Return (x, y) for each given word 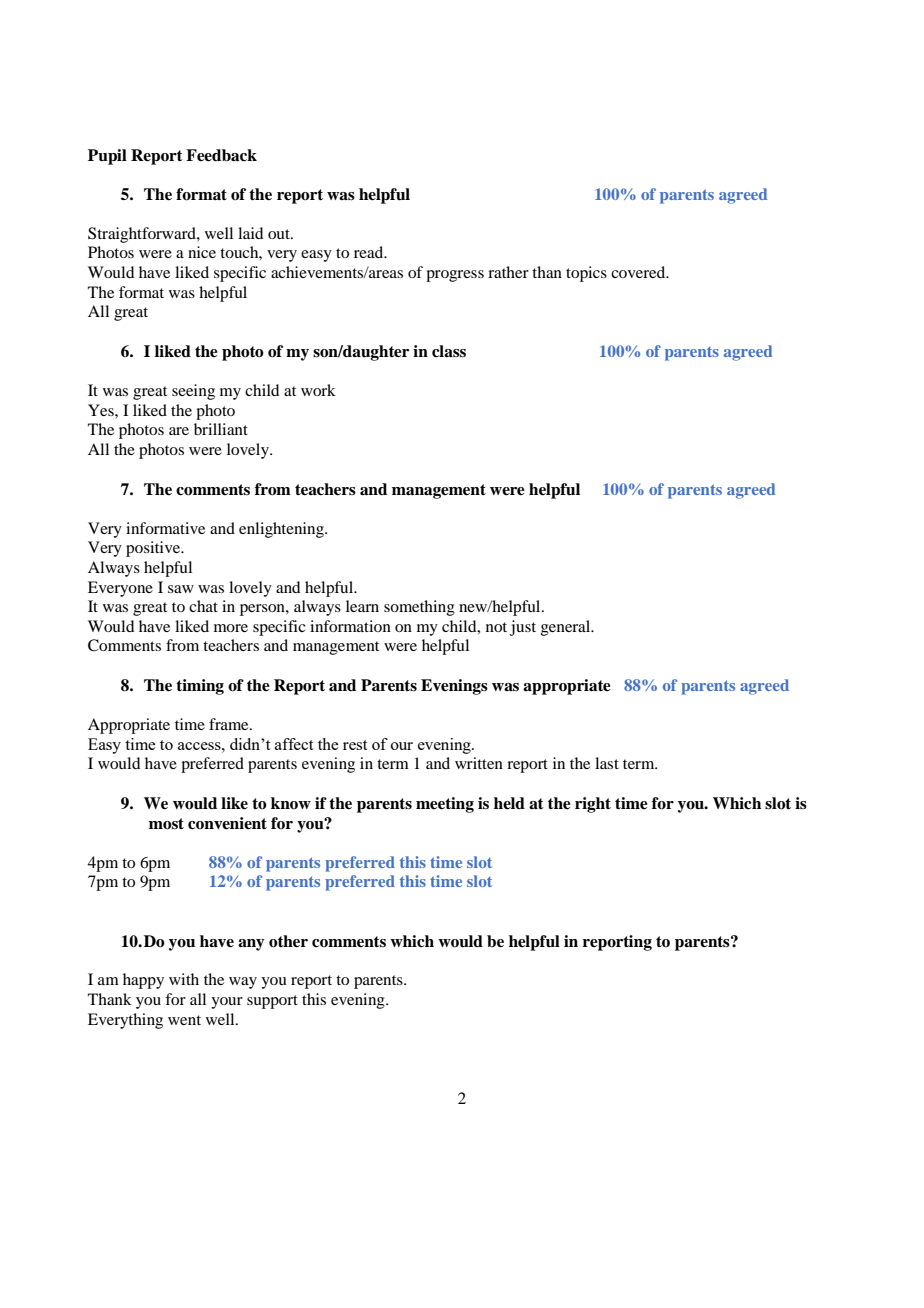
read (370, 252)
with (184, 979)
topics (586, 274)
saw (181, 589)
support (272, 1002)
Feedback (221, 155)
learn (362, 606)
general (567, 628)
